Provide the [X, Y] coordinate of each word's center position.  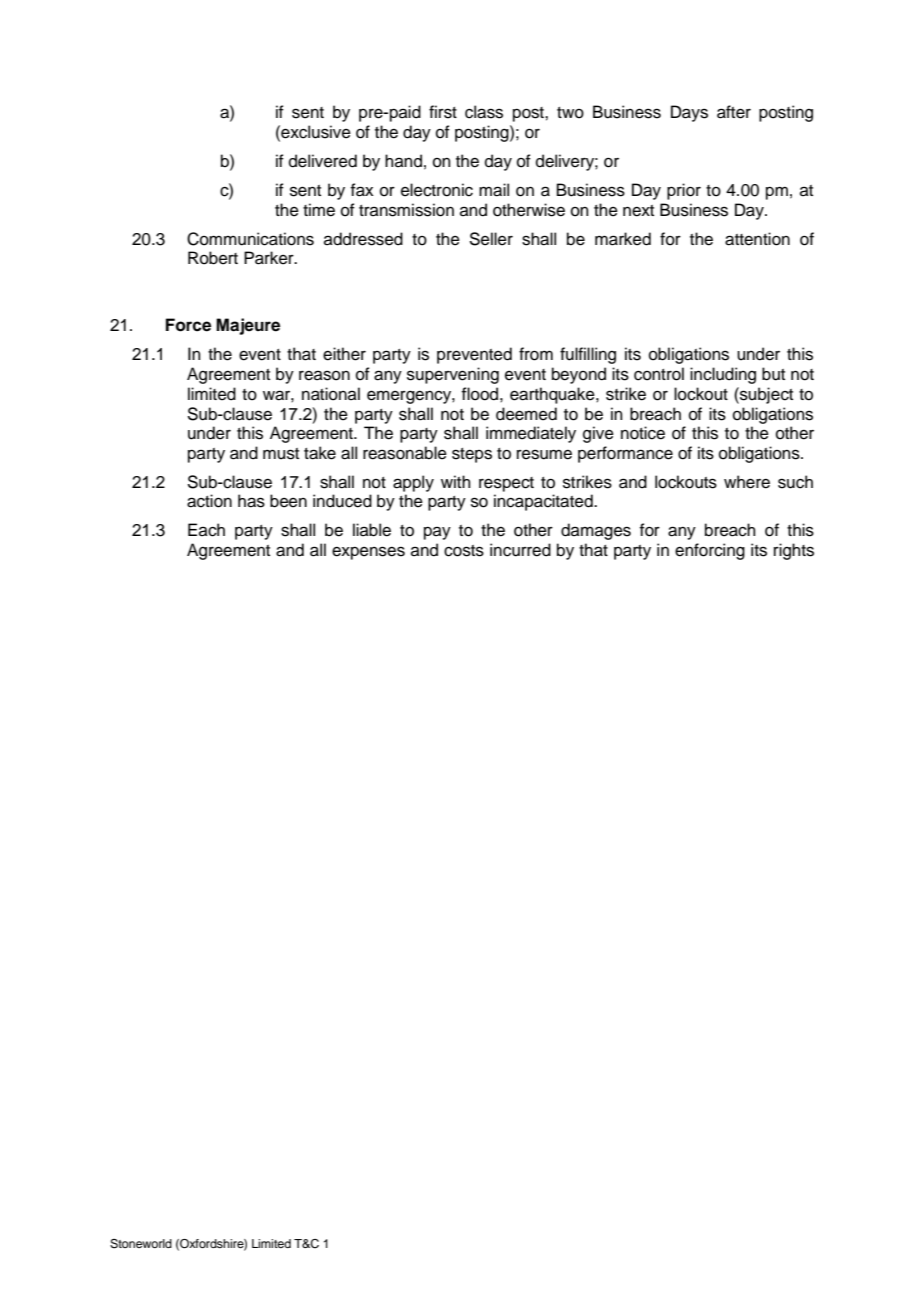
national [331, 394]
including [723, 375]
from [536, 354]
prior [684, 191]
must [281, 454]
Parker [270, 258]
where [747, 482]
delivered [323, 161]
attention [757, 239]
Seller [491, 239]
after [734, 112]
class [484, 112]
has [251, 501]
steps [472, 455]
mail [494, 190]
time [319, 210]
